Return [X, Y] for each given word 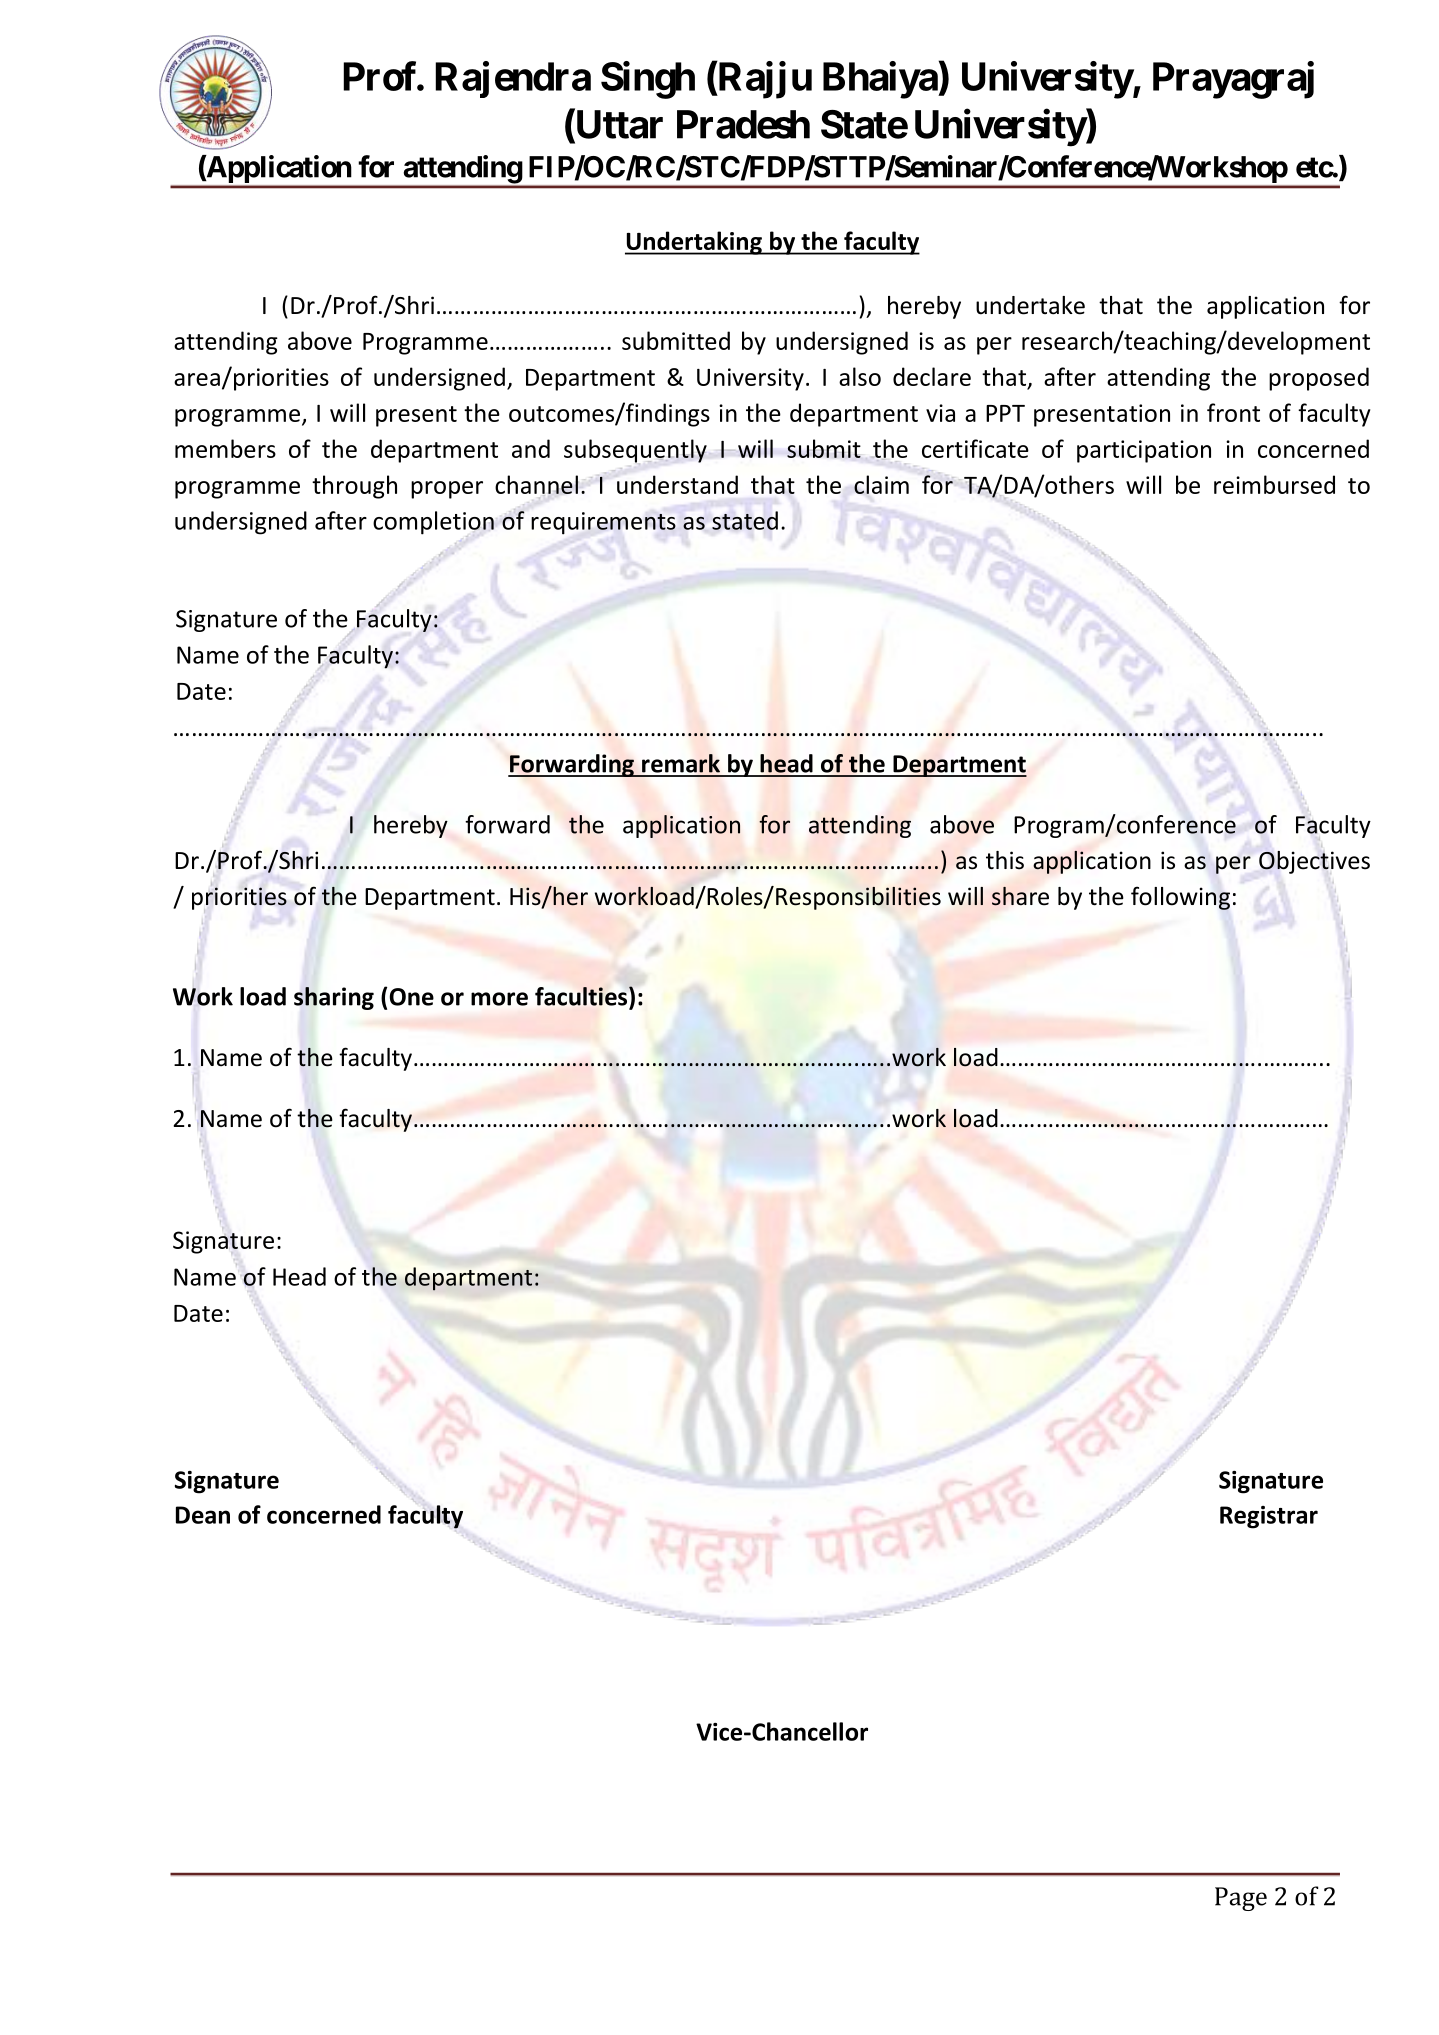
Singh [648, 80]
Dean [203, 1515]
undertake [1030, 305]
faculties [582, 996]
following [1180, 898]
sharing [334, 998]
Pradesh [743, 124]
